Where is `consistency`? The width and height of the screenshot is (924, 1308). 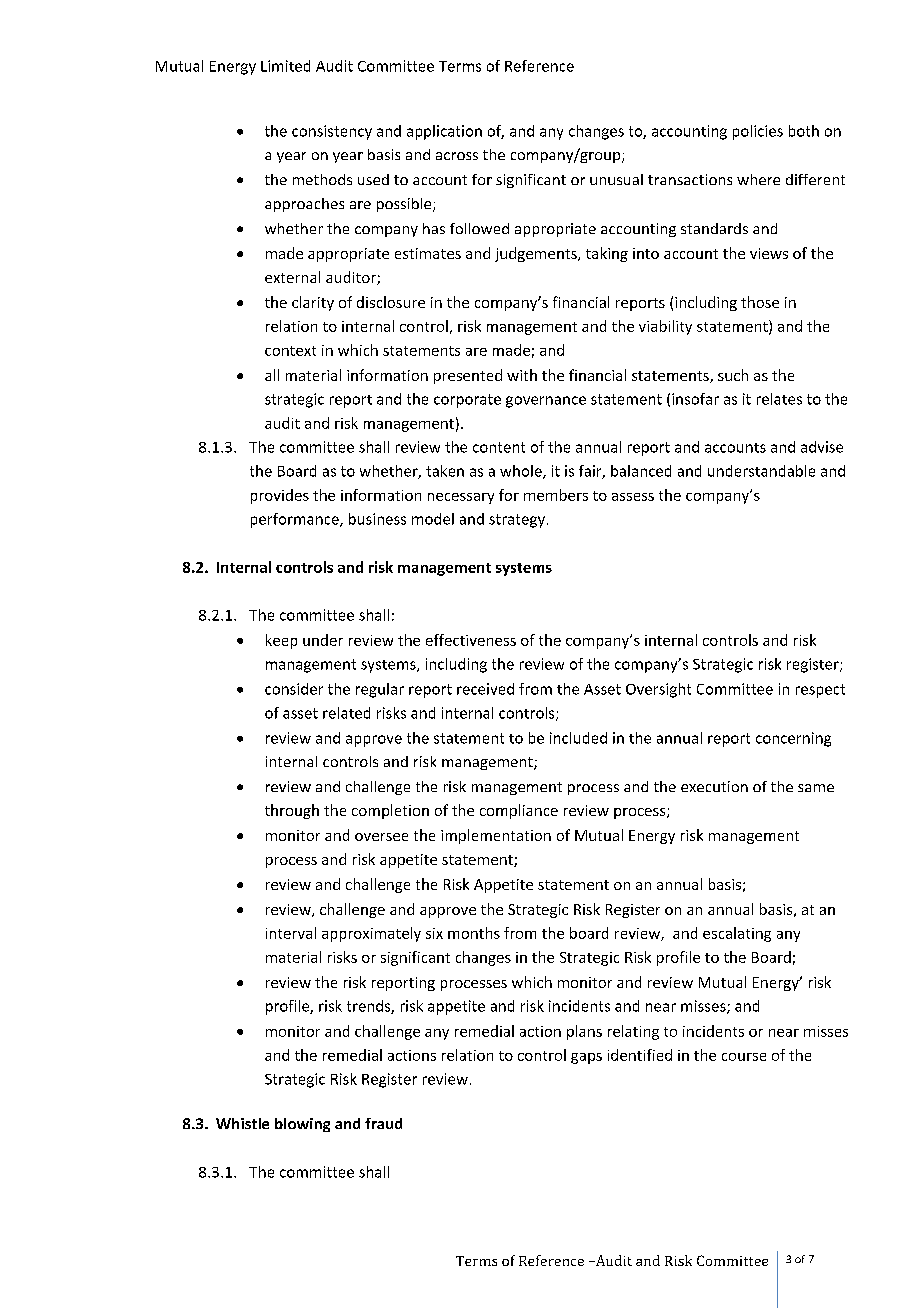 consistency is located at coordinates (332, 132).
